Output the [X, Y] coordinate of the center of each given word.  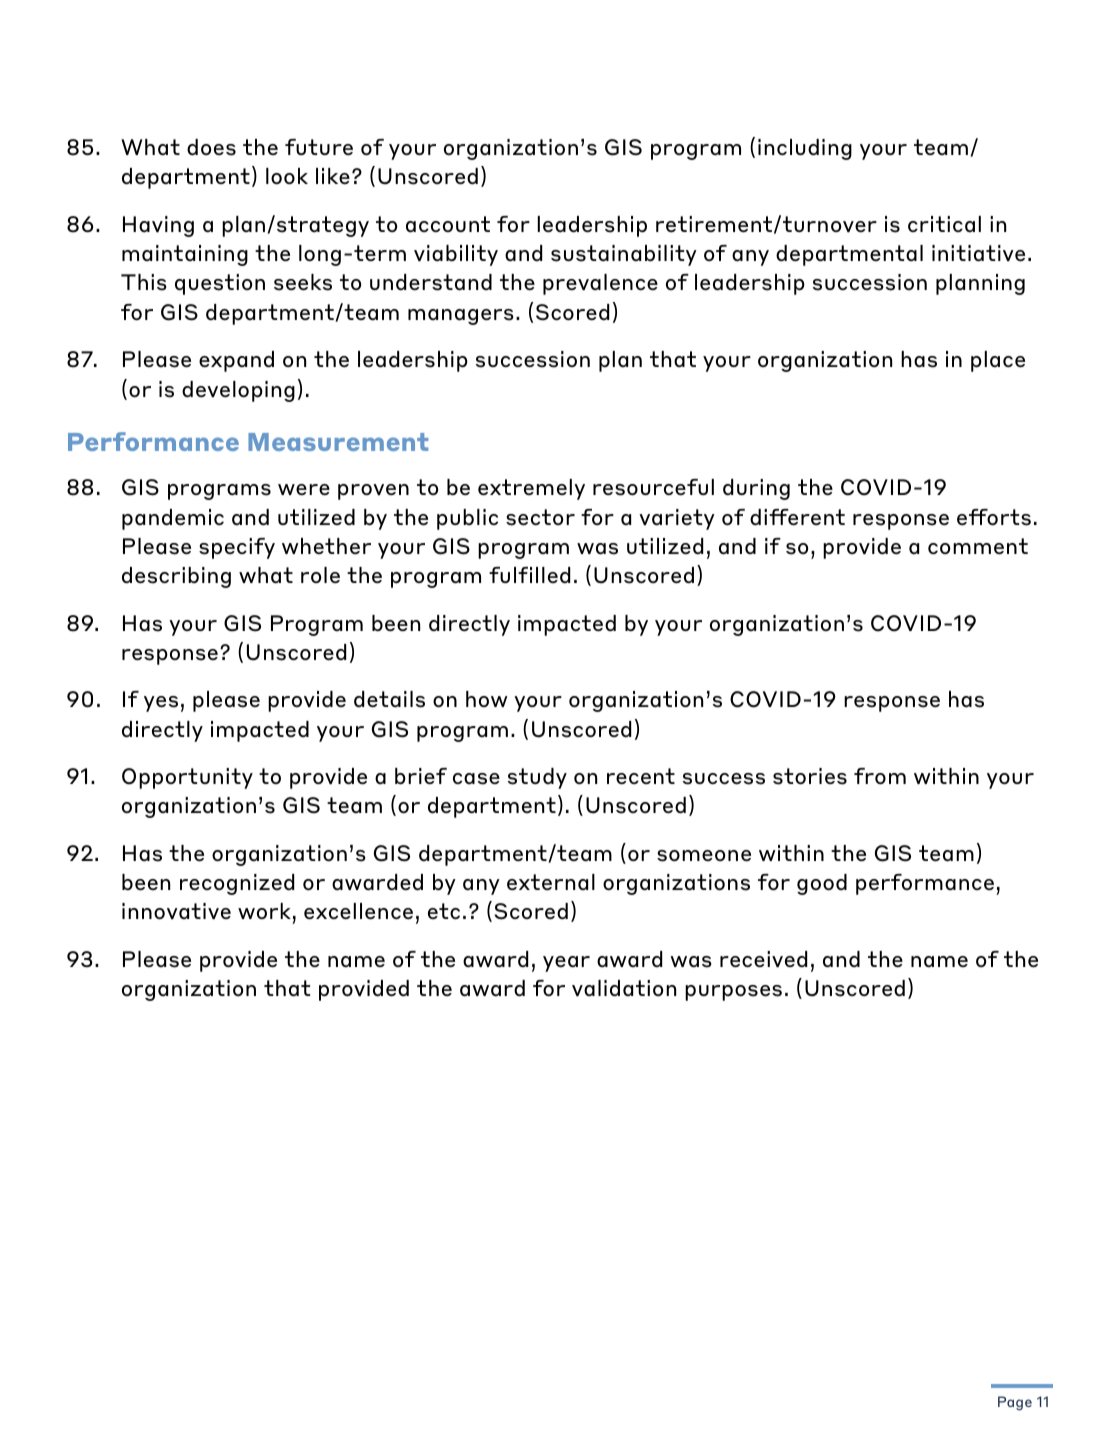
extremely [531, 489]
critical [944, 224]
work [264, 911]
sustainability [624, 255]
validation [624, 988]
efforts [994, 517]
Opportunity [187, 778]
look [287, 176]
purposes [733, 993]
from [880, 776]
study [537, 778]
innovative [176, 911]
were [304, 490]
